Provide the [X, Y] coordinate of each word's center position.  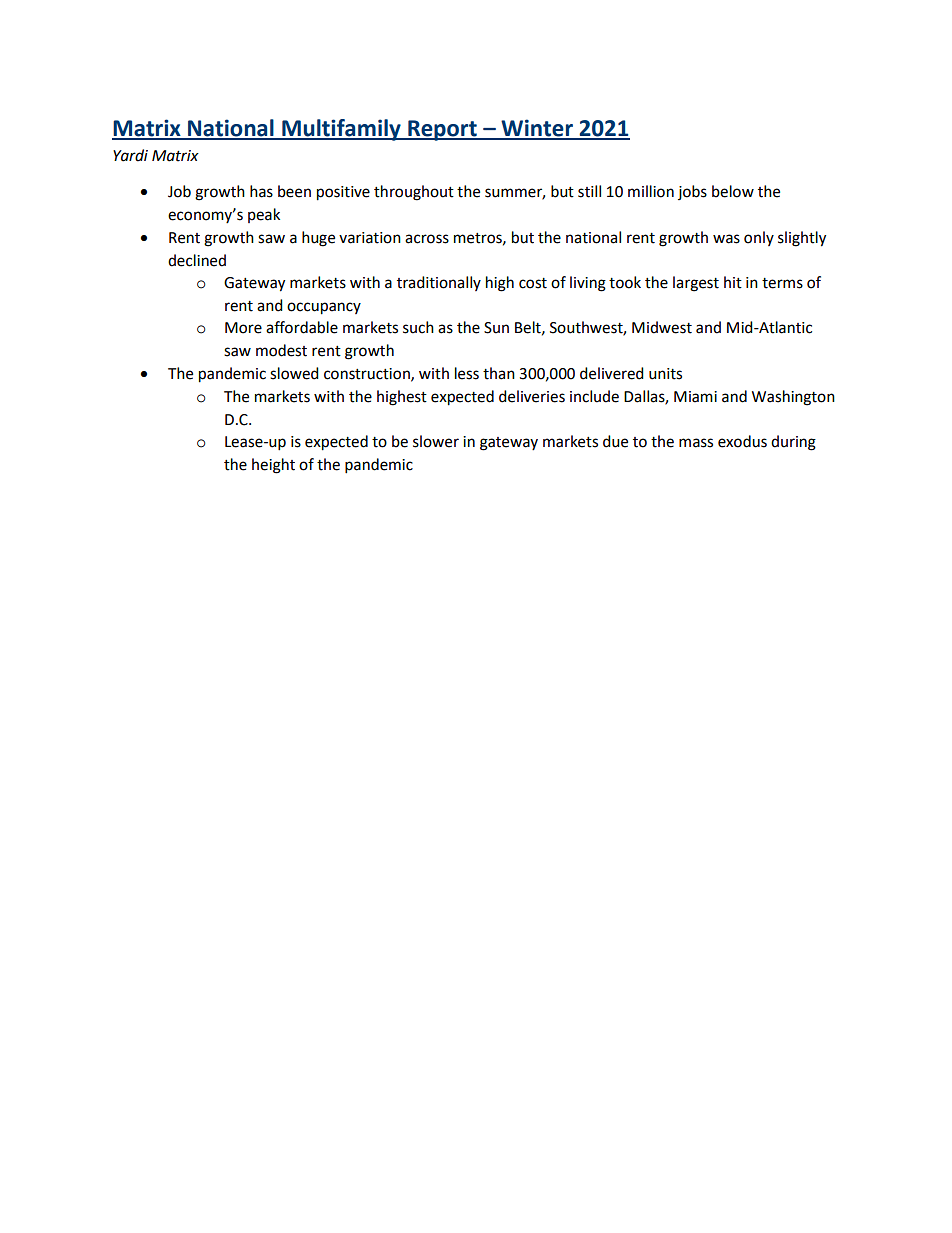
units [665, 374]
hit [733, 282]
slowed [294, 373]
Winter [537, 129]
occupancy [324, 308]
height [273, 466]
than [499, 373]
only [759, 238]
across [427, 239]
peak [264, 215]
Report [442, 130]
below [733, 191]
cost [533, 283]
